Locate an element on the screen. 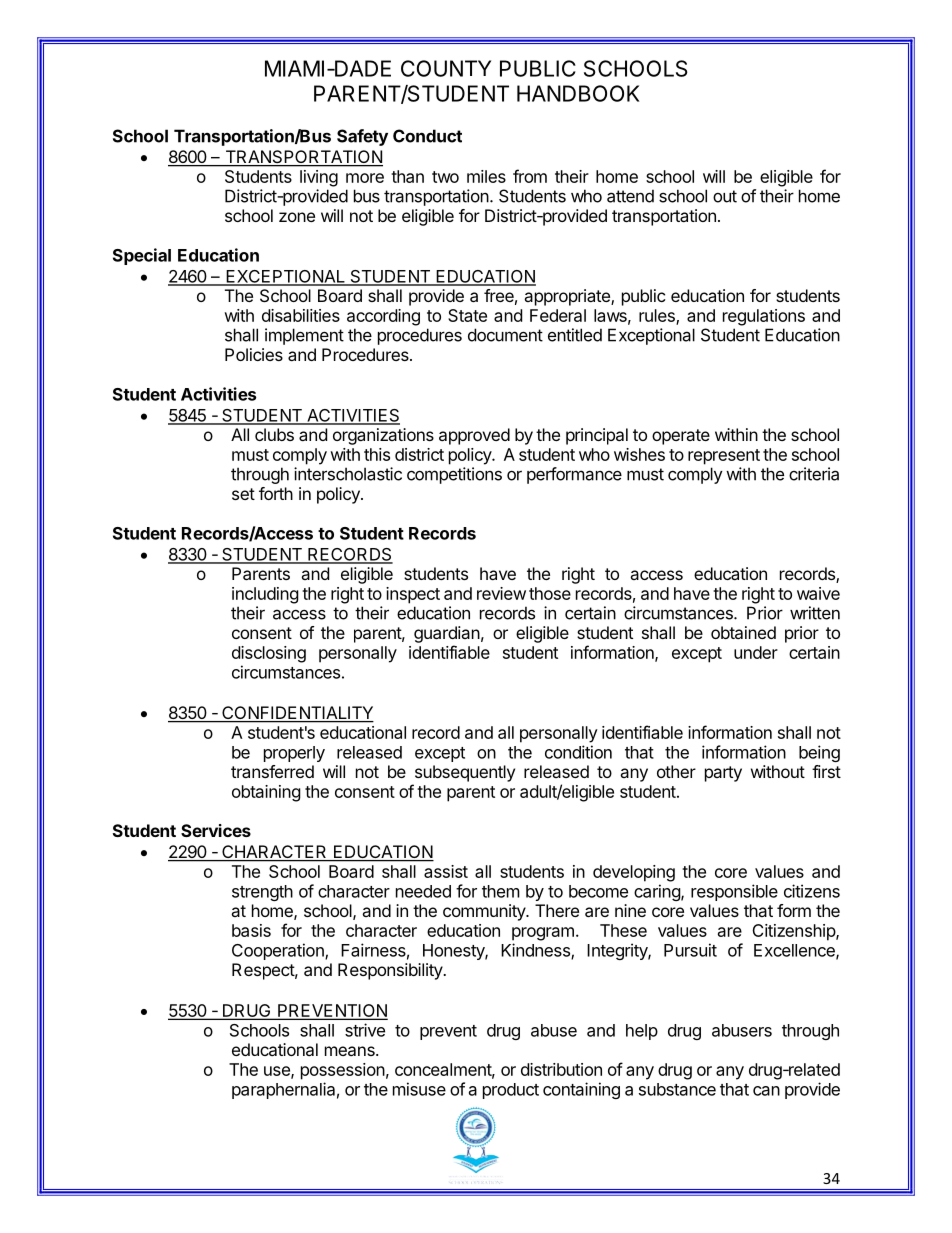  Policies is located at coordinates (254, 354).
